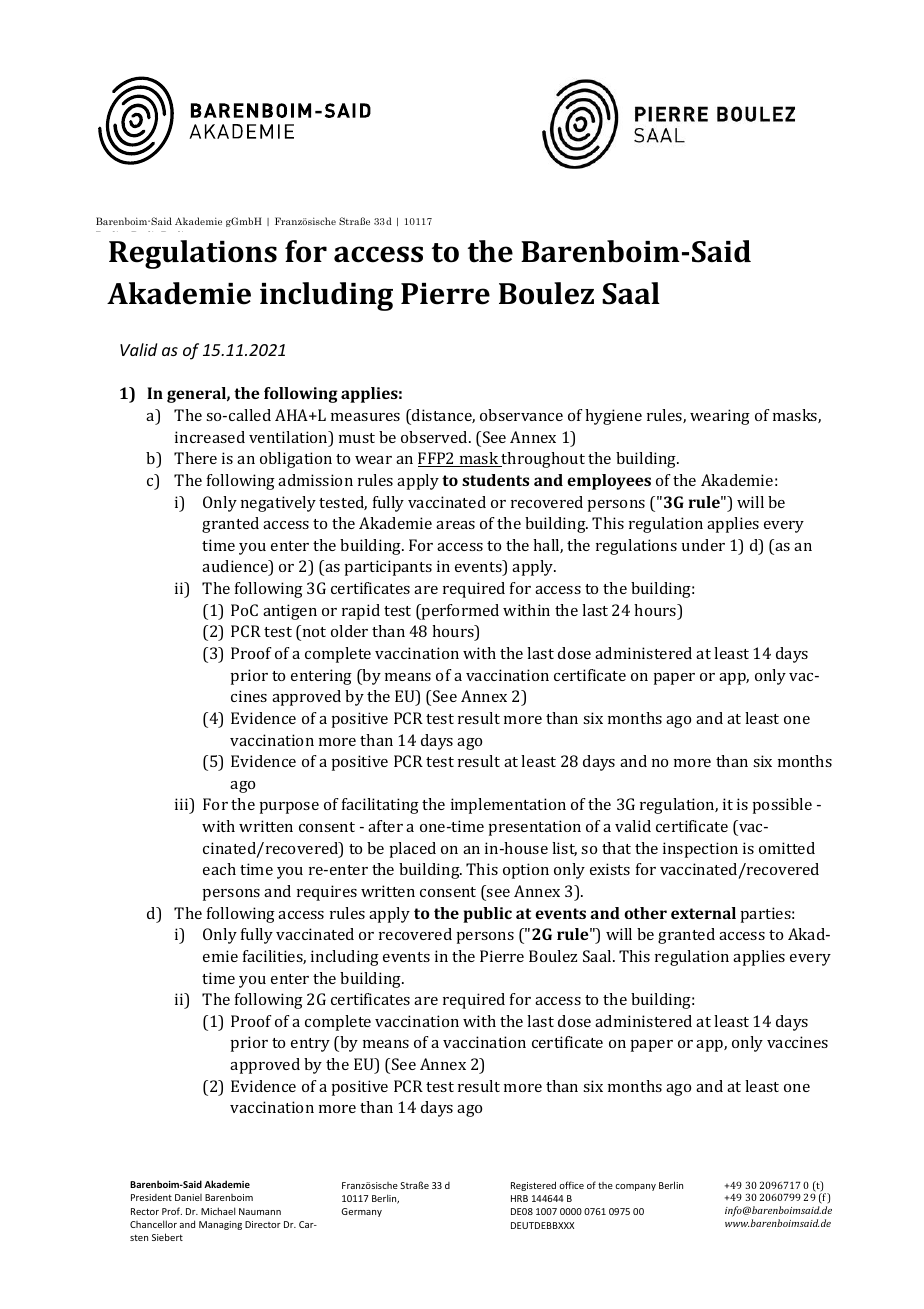 This screenshot has width=924, height=1309. What do you see at coordinates (218, 1211) in the screenshot?
I see `Michael` at bounding box center [218, 1211].
